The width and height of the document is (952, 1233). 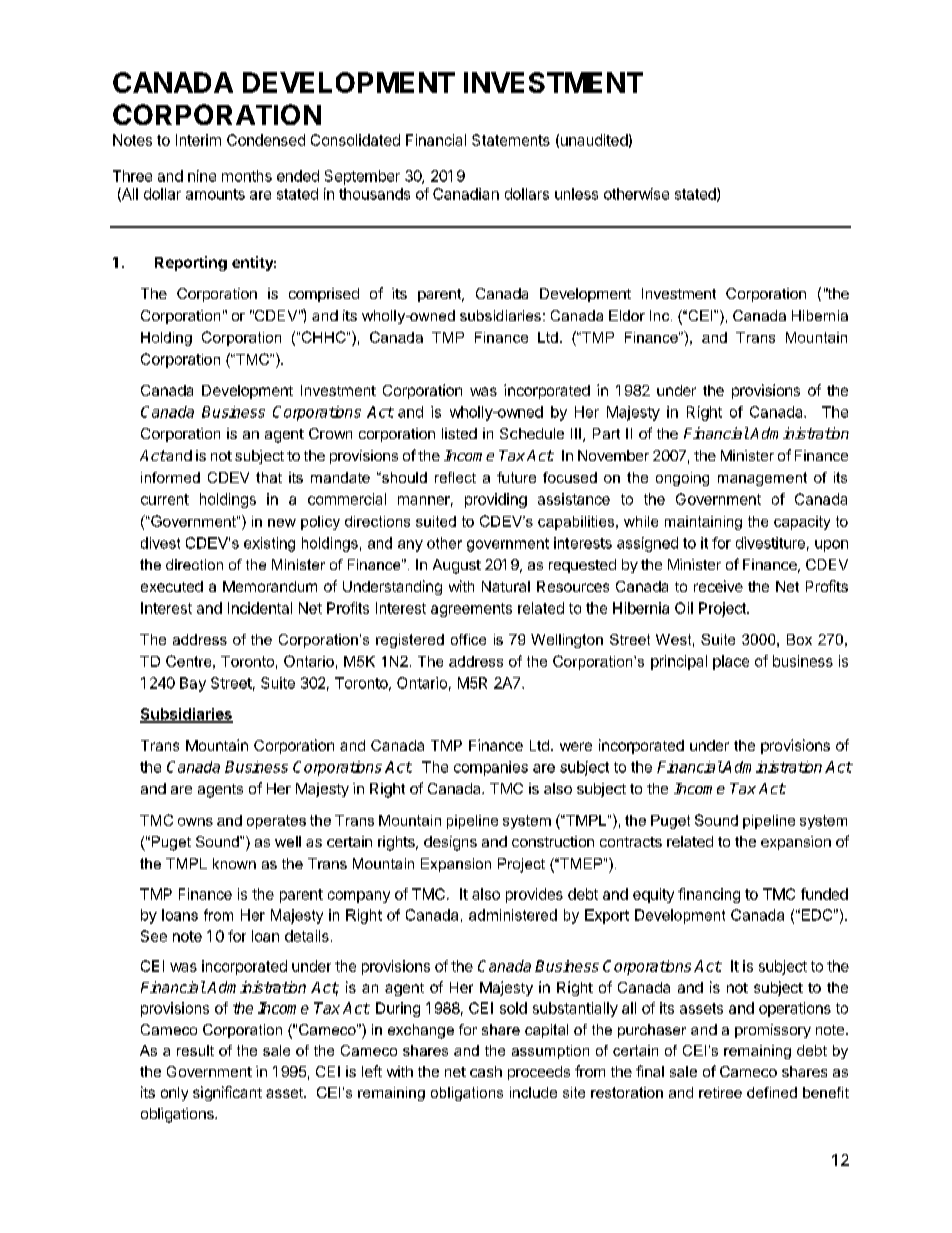 I want to click on companies, so click(x=491, y=768).
